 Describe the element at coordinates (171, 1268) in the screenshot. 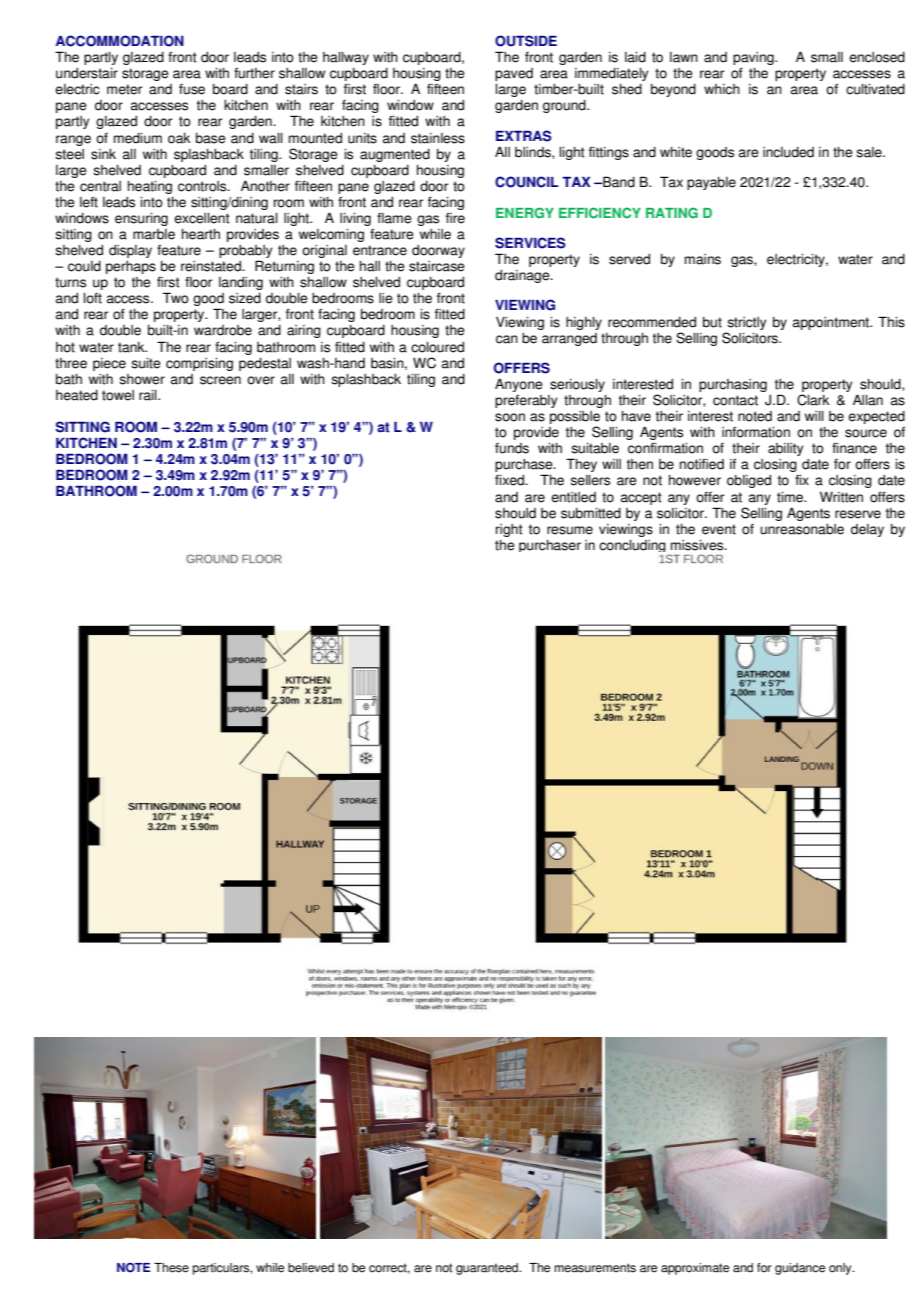

I see `These` at that location.
